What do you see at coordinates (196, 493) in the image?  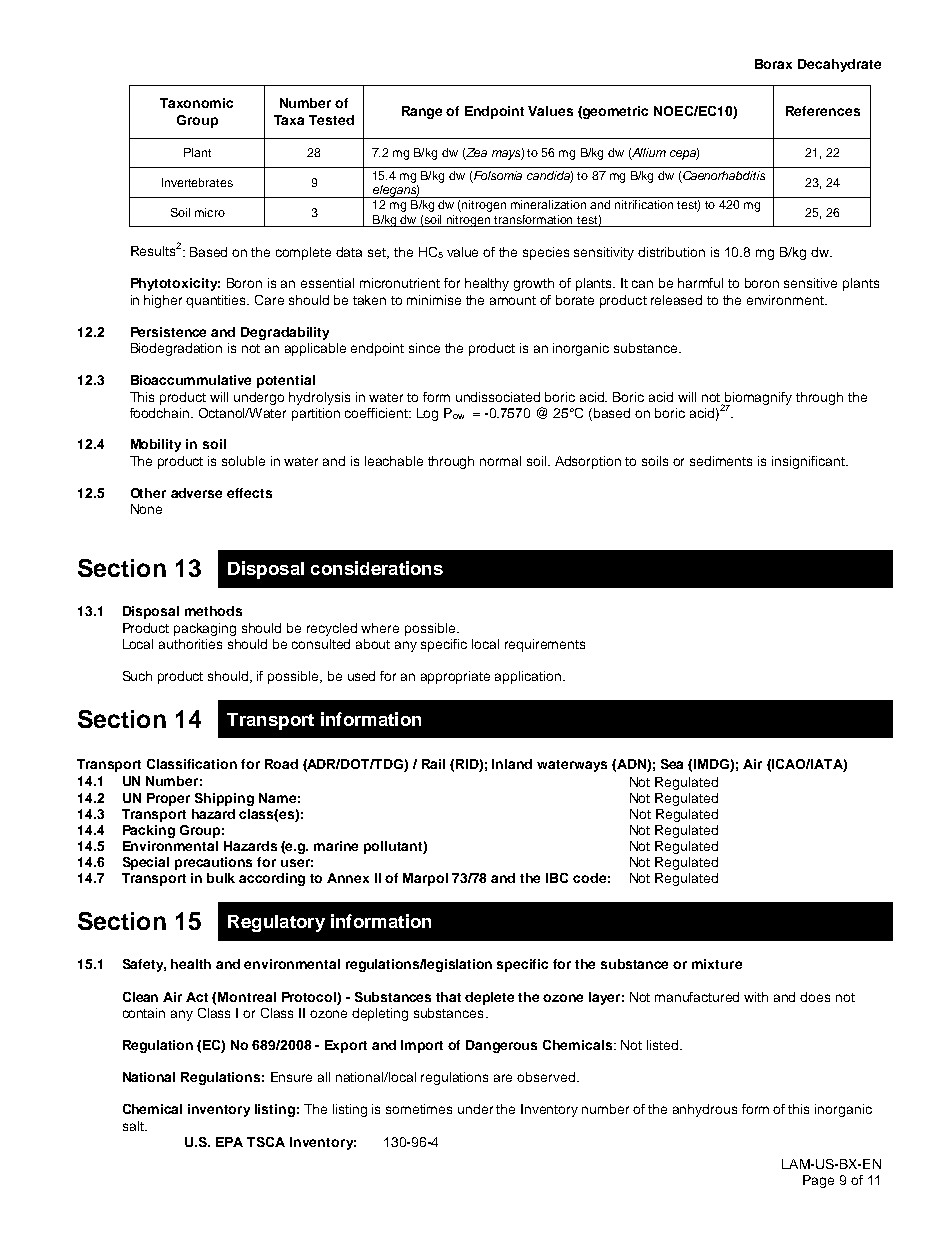 I see `adverse` at bounding box center [196, 493].
